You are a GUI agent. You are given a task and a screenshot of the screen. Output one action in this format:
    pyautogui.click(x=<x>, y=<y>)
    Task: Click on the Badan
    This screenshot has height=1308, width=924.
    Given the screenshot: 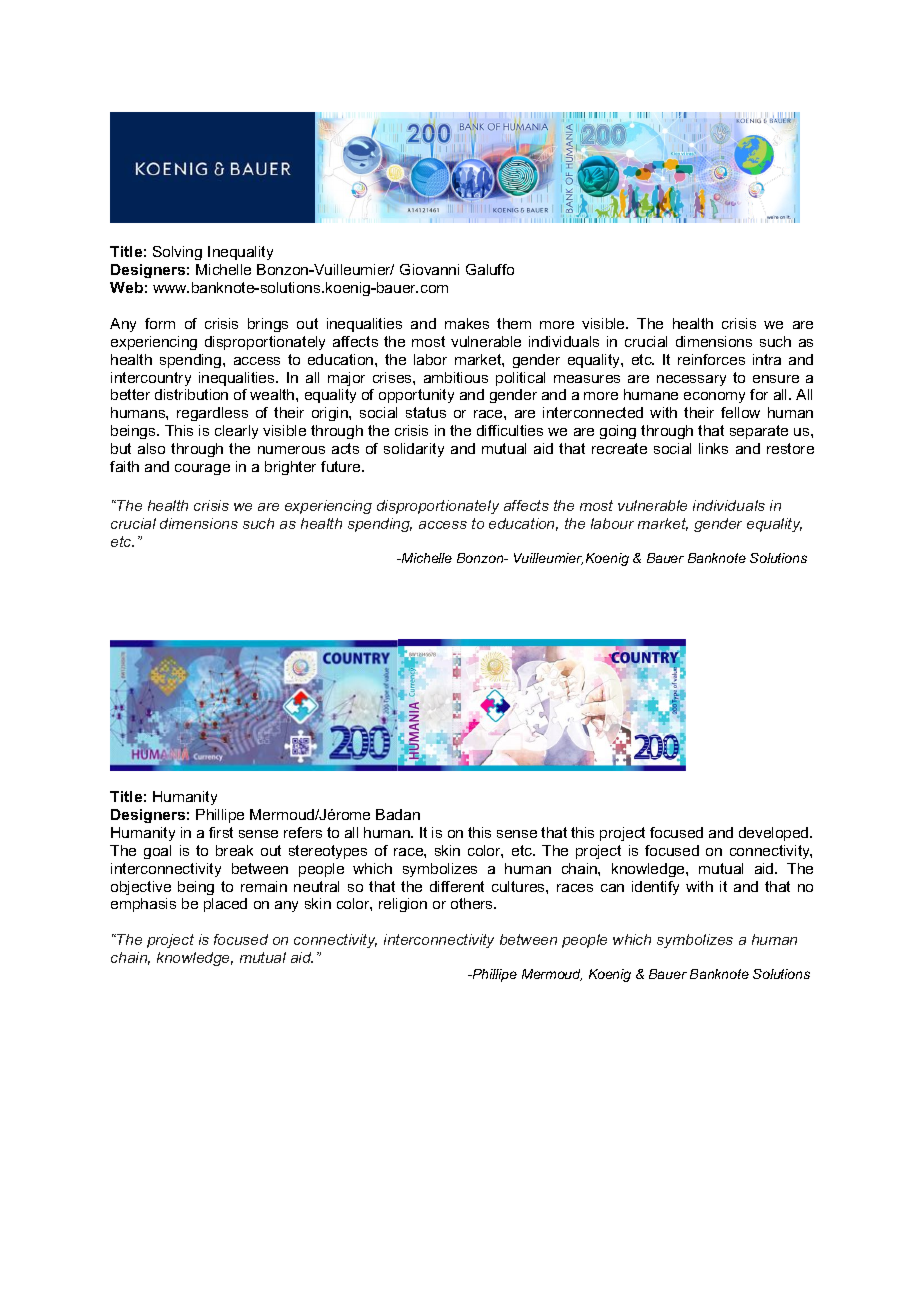 What is the action you would take?
    pyautogui.click(x=398, y=814)
